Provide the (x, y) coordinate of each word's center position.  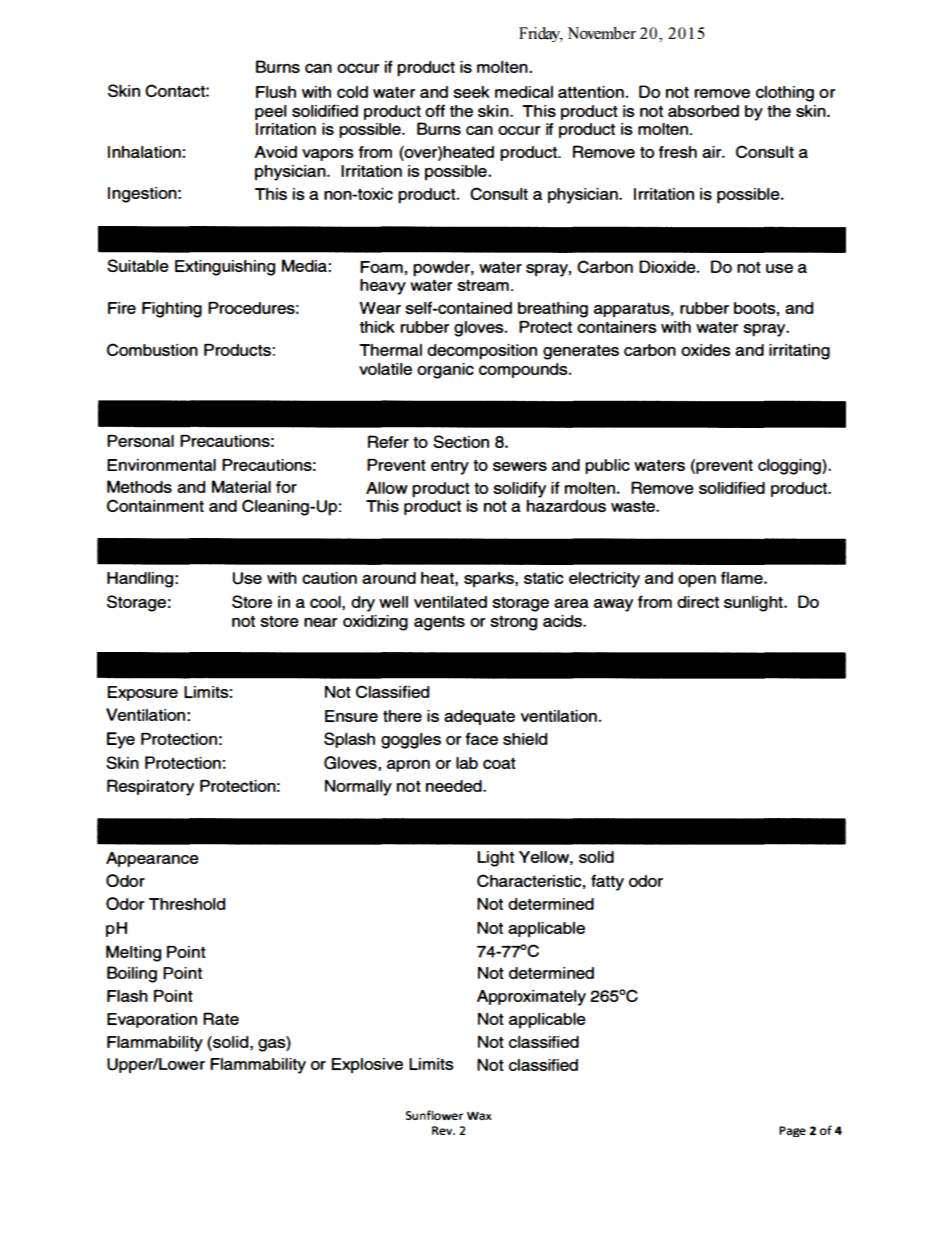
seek (471, 92)
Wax (479, 1115)
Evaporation (152, 1020)
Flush (276, 92)
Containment (155, 505)
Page (792, 1131)
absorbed (703, 111)
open (697, 581)
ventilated (450, 602)
